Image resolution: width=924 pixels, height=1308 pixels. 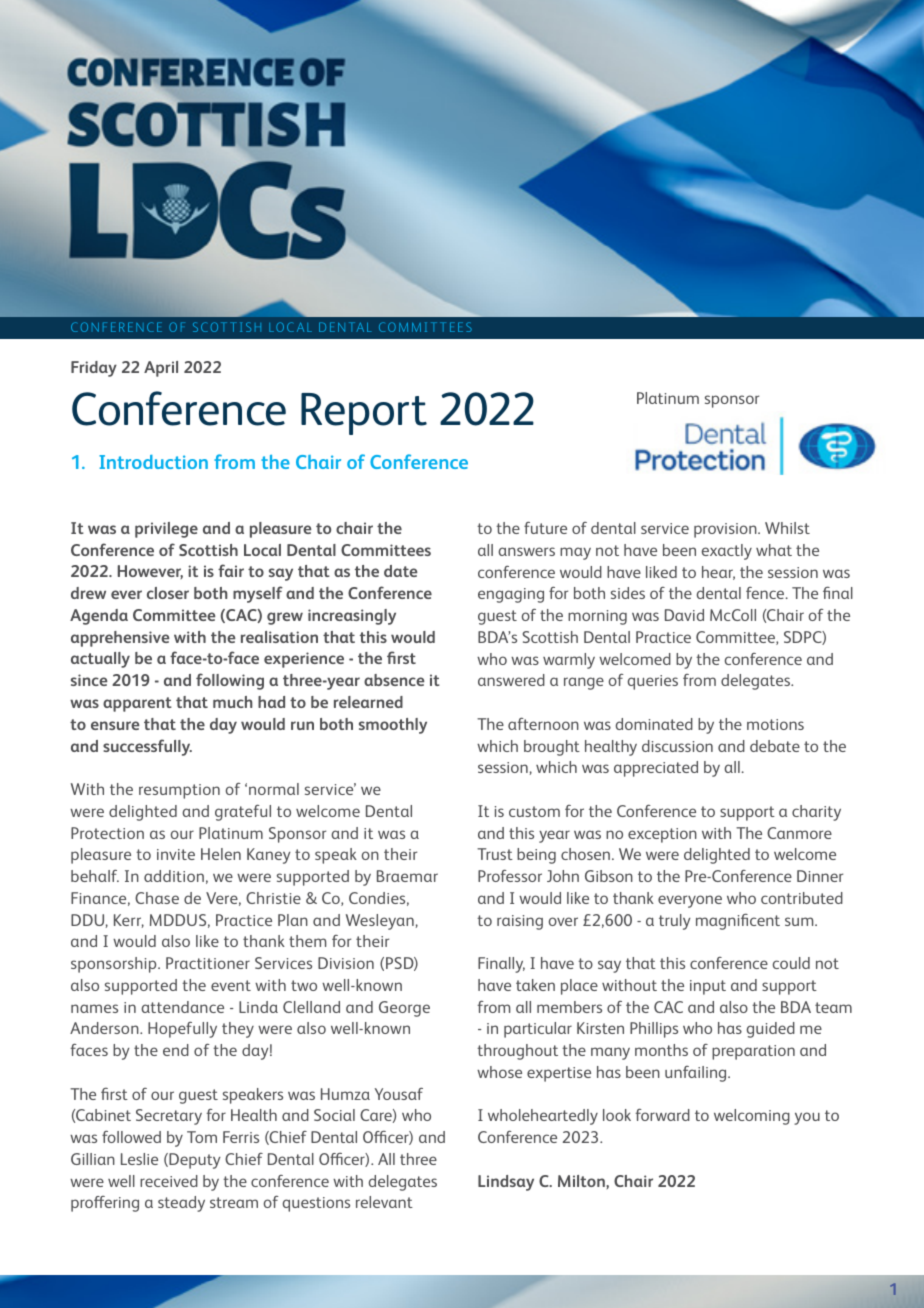 I want to click on received, so click(x=169, y=1181).
